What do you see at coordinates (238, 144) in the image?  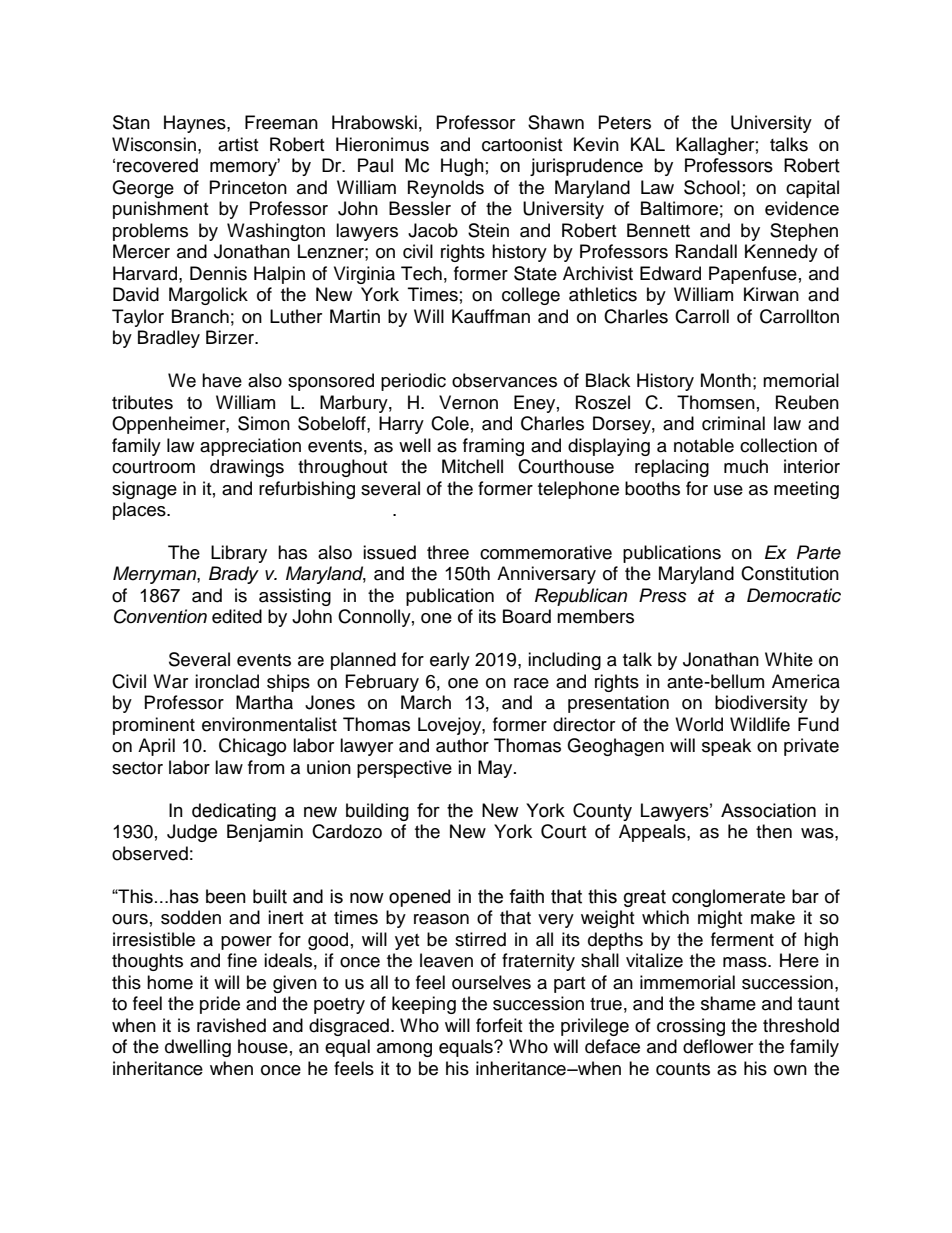 I see `artist` at bounding box center [238, 144].
